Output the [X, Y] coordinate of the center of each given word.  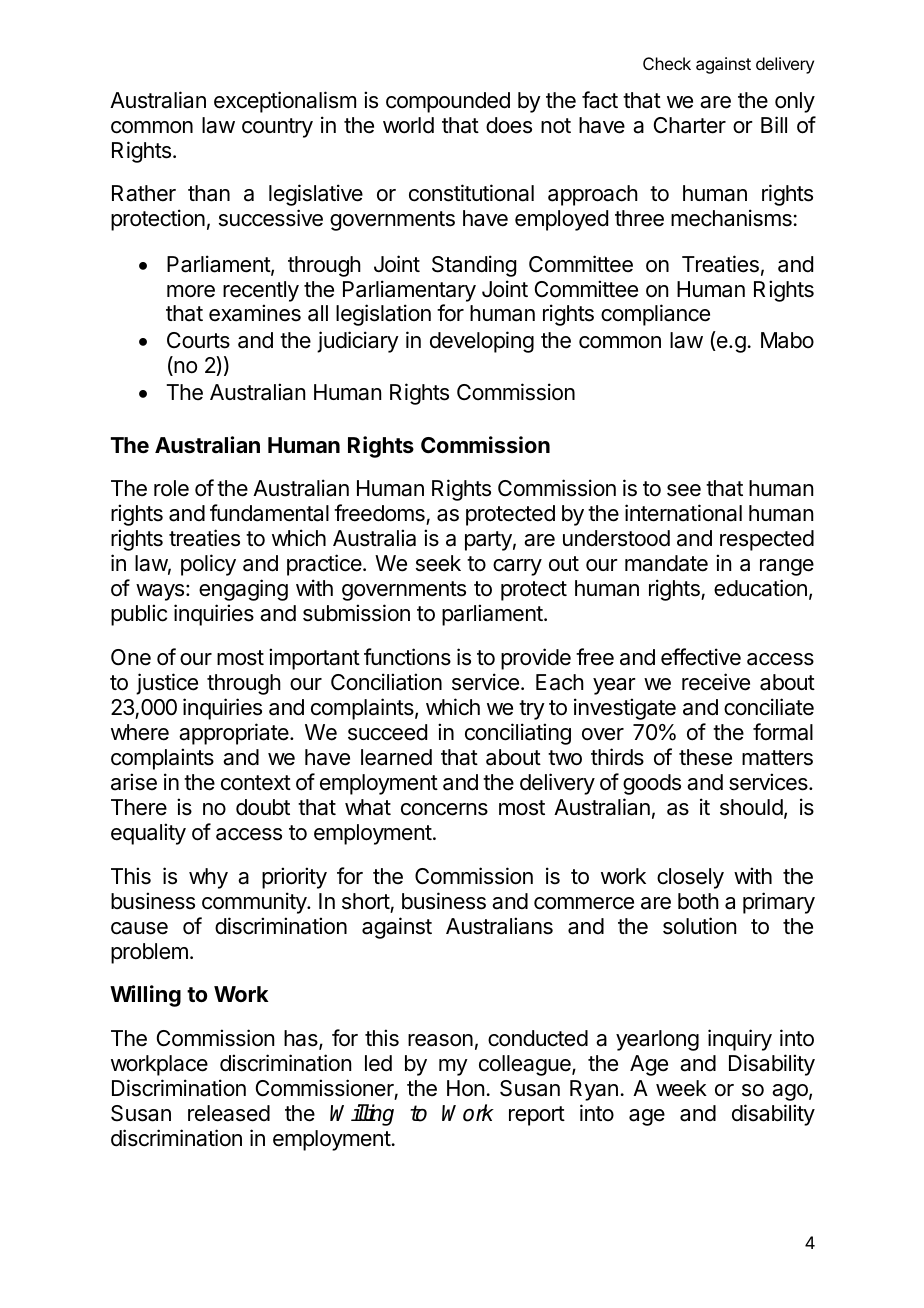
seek [438, 563]
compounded [448, 102]
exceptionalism [285, 102]
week [681, 1088]
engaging [243, 590]
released [229, 1113]
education [760, 588]
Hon [465, 1088]
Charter [690, 125]
